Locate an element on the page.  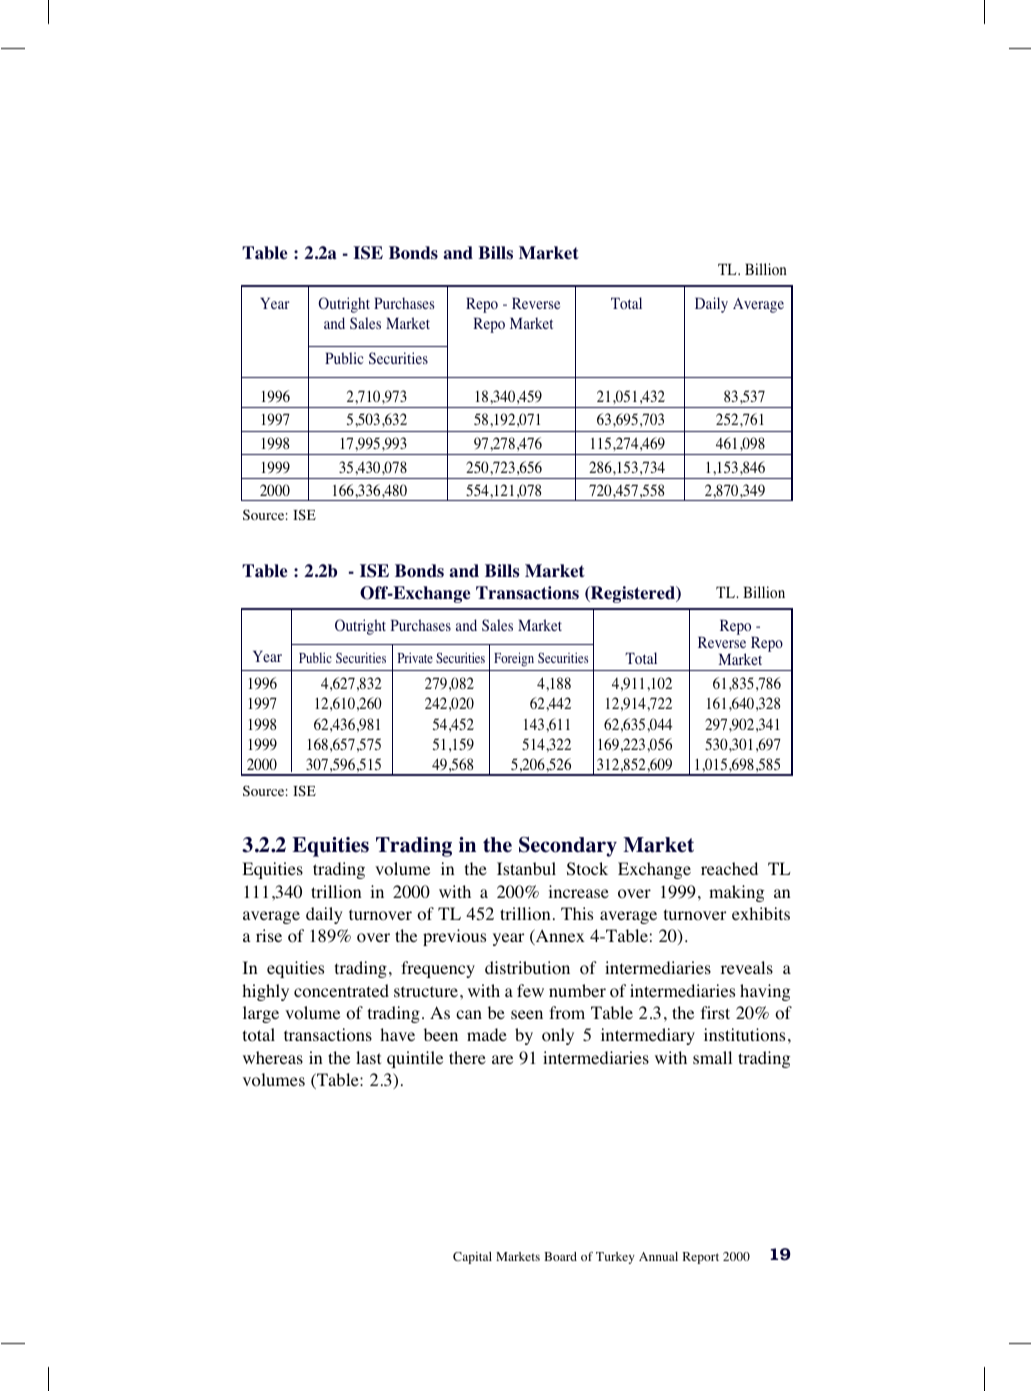
rise is located at coordinates (269, 935).
